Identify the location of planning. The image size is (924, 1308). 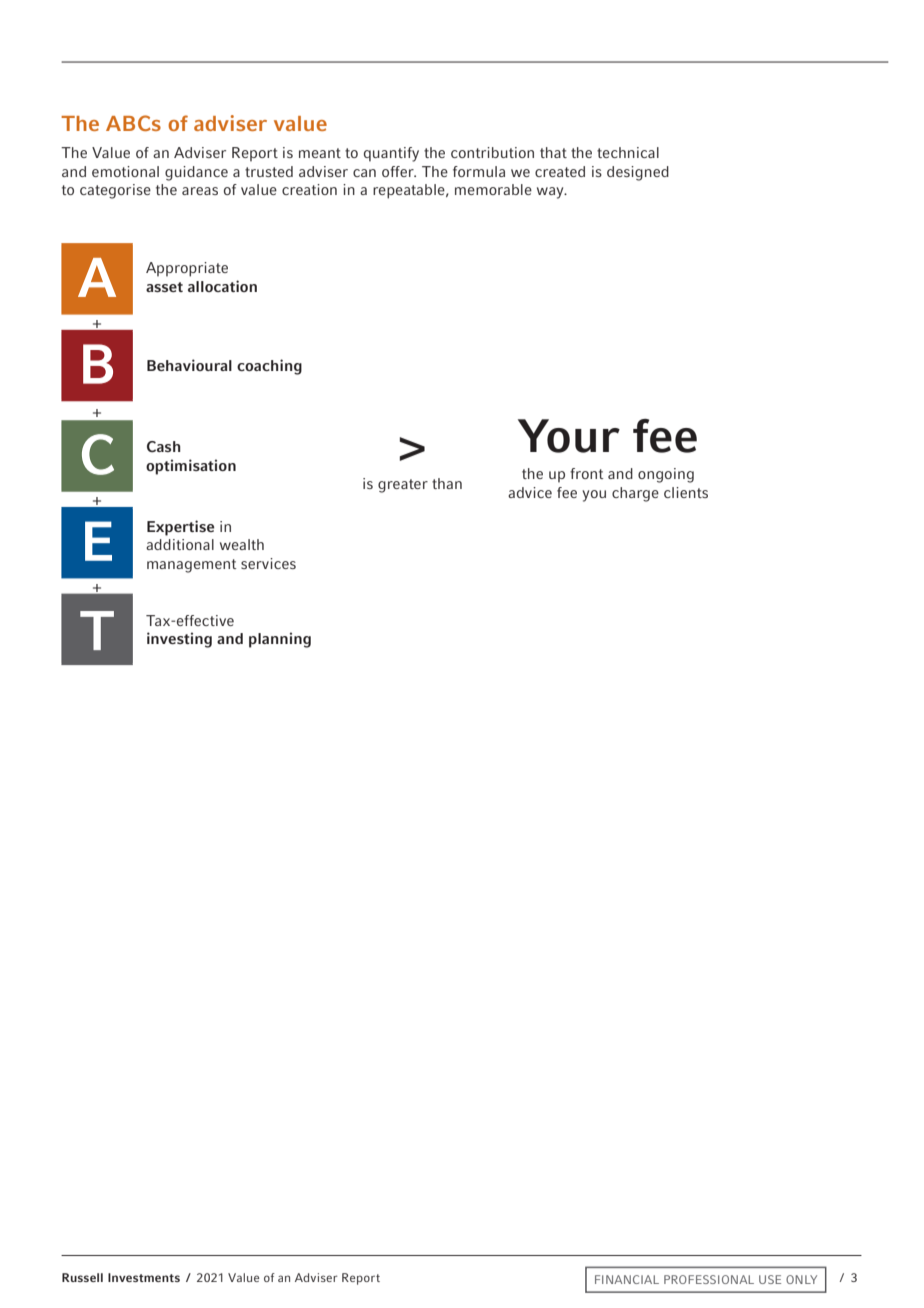
(280, 640).
